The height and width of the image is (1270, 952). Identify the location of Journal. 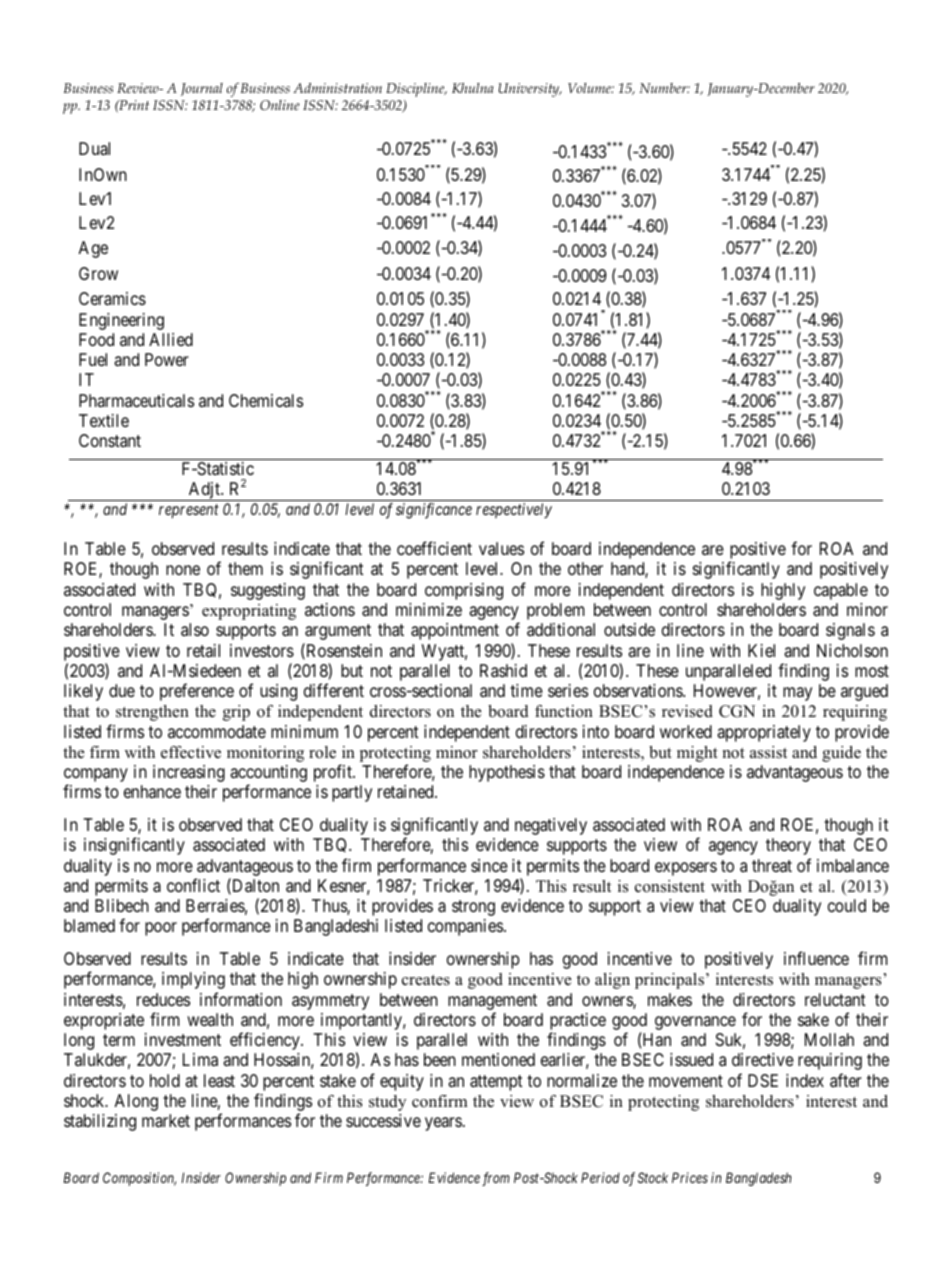
(202, 89).
